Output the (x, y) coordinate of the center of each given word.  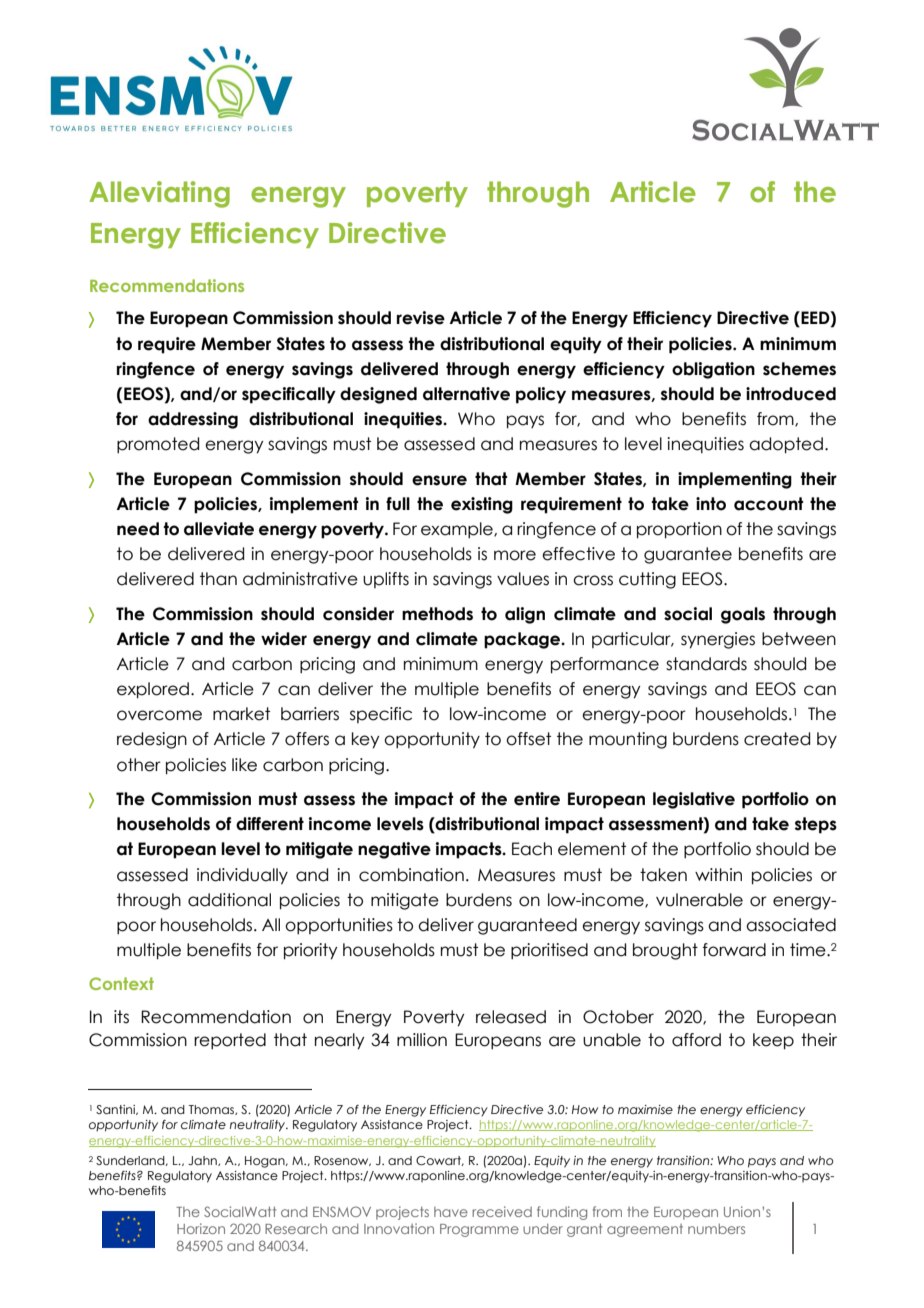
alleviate (219, 529)
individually (242, 876)
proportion (679, 530)
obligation (713, 370)
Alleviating (159, 194)
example (458, 530)
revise (421, 318)
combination (411, 875)
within (718, 874)
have (451, 1212)
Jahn (203, 1161)
